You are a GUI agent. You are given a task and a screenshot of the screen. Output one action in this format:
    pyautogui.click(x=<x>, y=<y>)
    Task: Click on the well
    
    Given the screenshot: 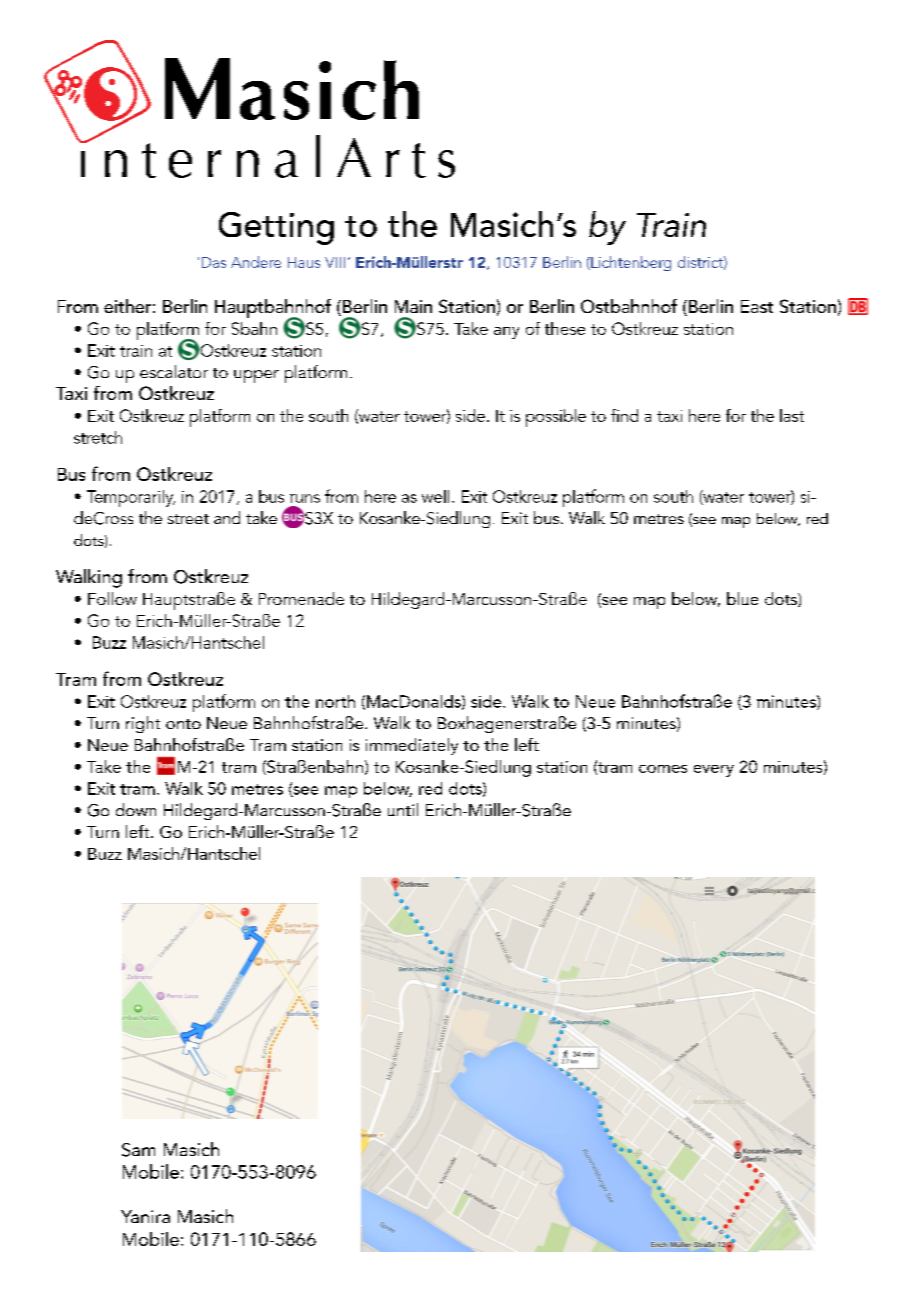 What is the action you would take?
    pyautogui.click(x=435, y=496)
